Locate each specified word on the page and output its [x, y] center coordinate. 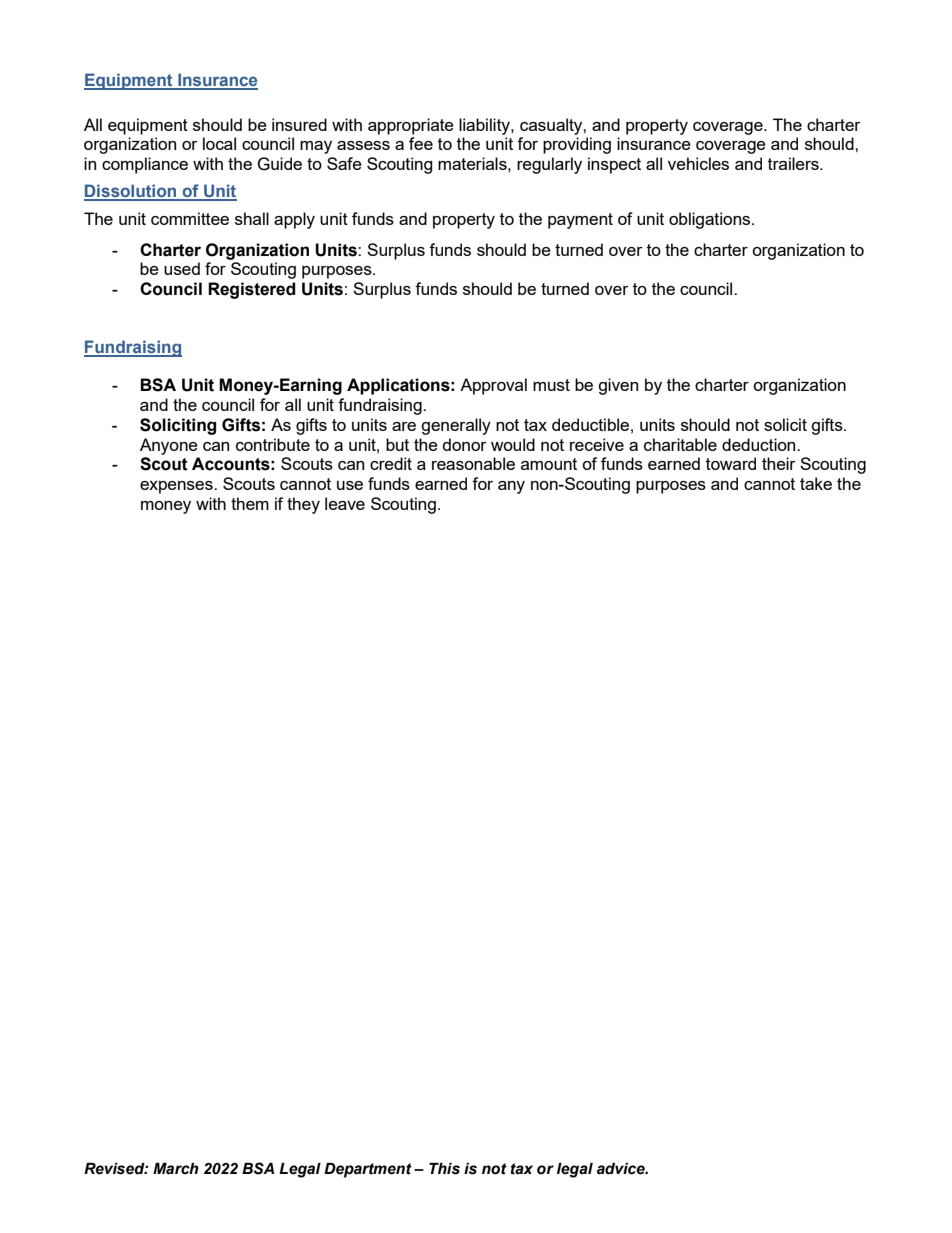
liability [485, 126]
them [250, 503]
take [816, 483]
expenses [177, 487]
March [176, 1169]
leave [345, 503]
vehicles [698, 163]
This [444, 1169]
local [219, 143]
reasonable [473, 463]
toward [731, 463]
